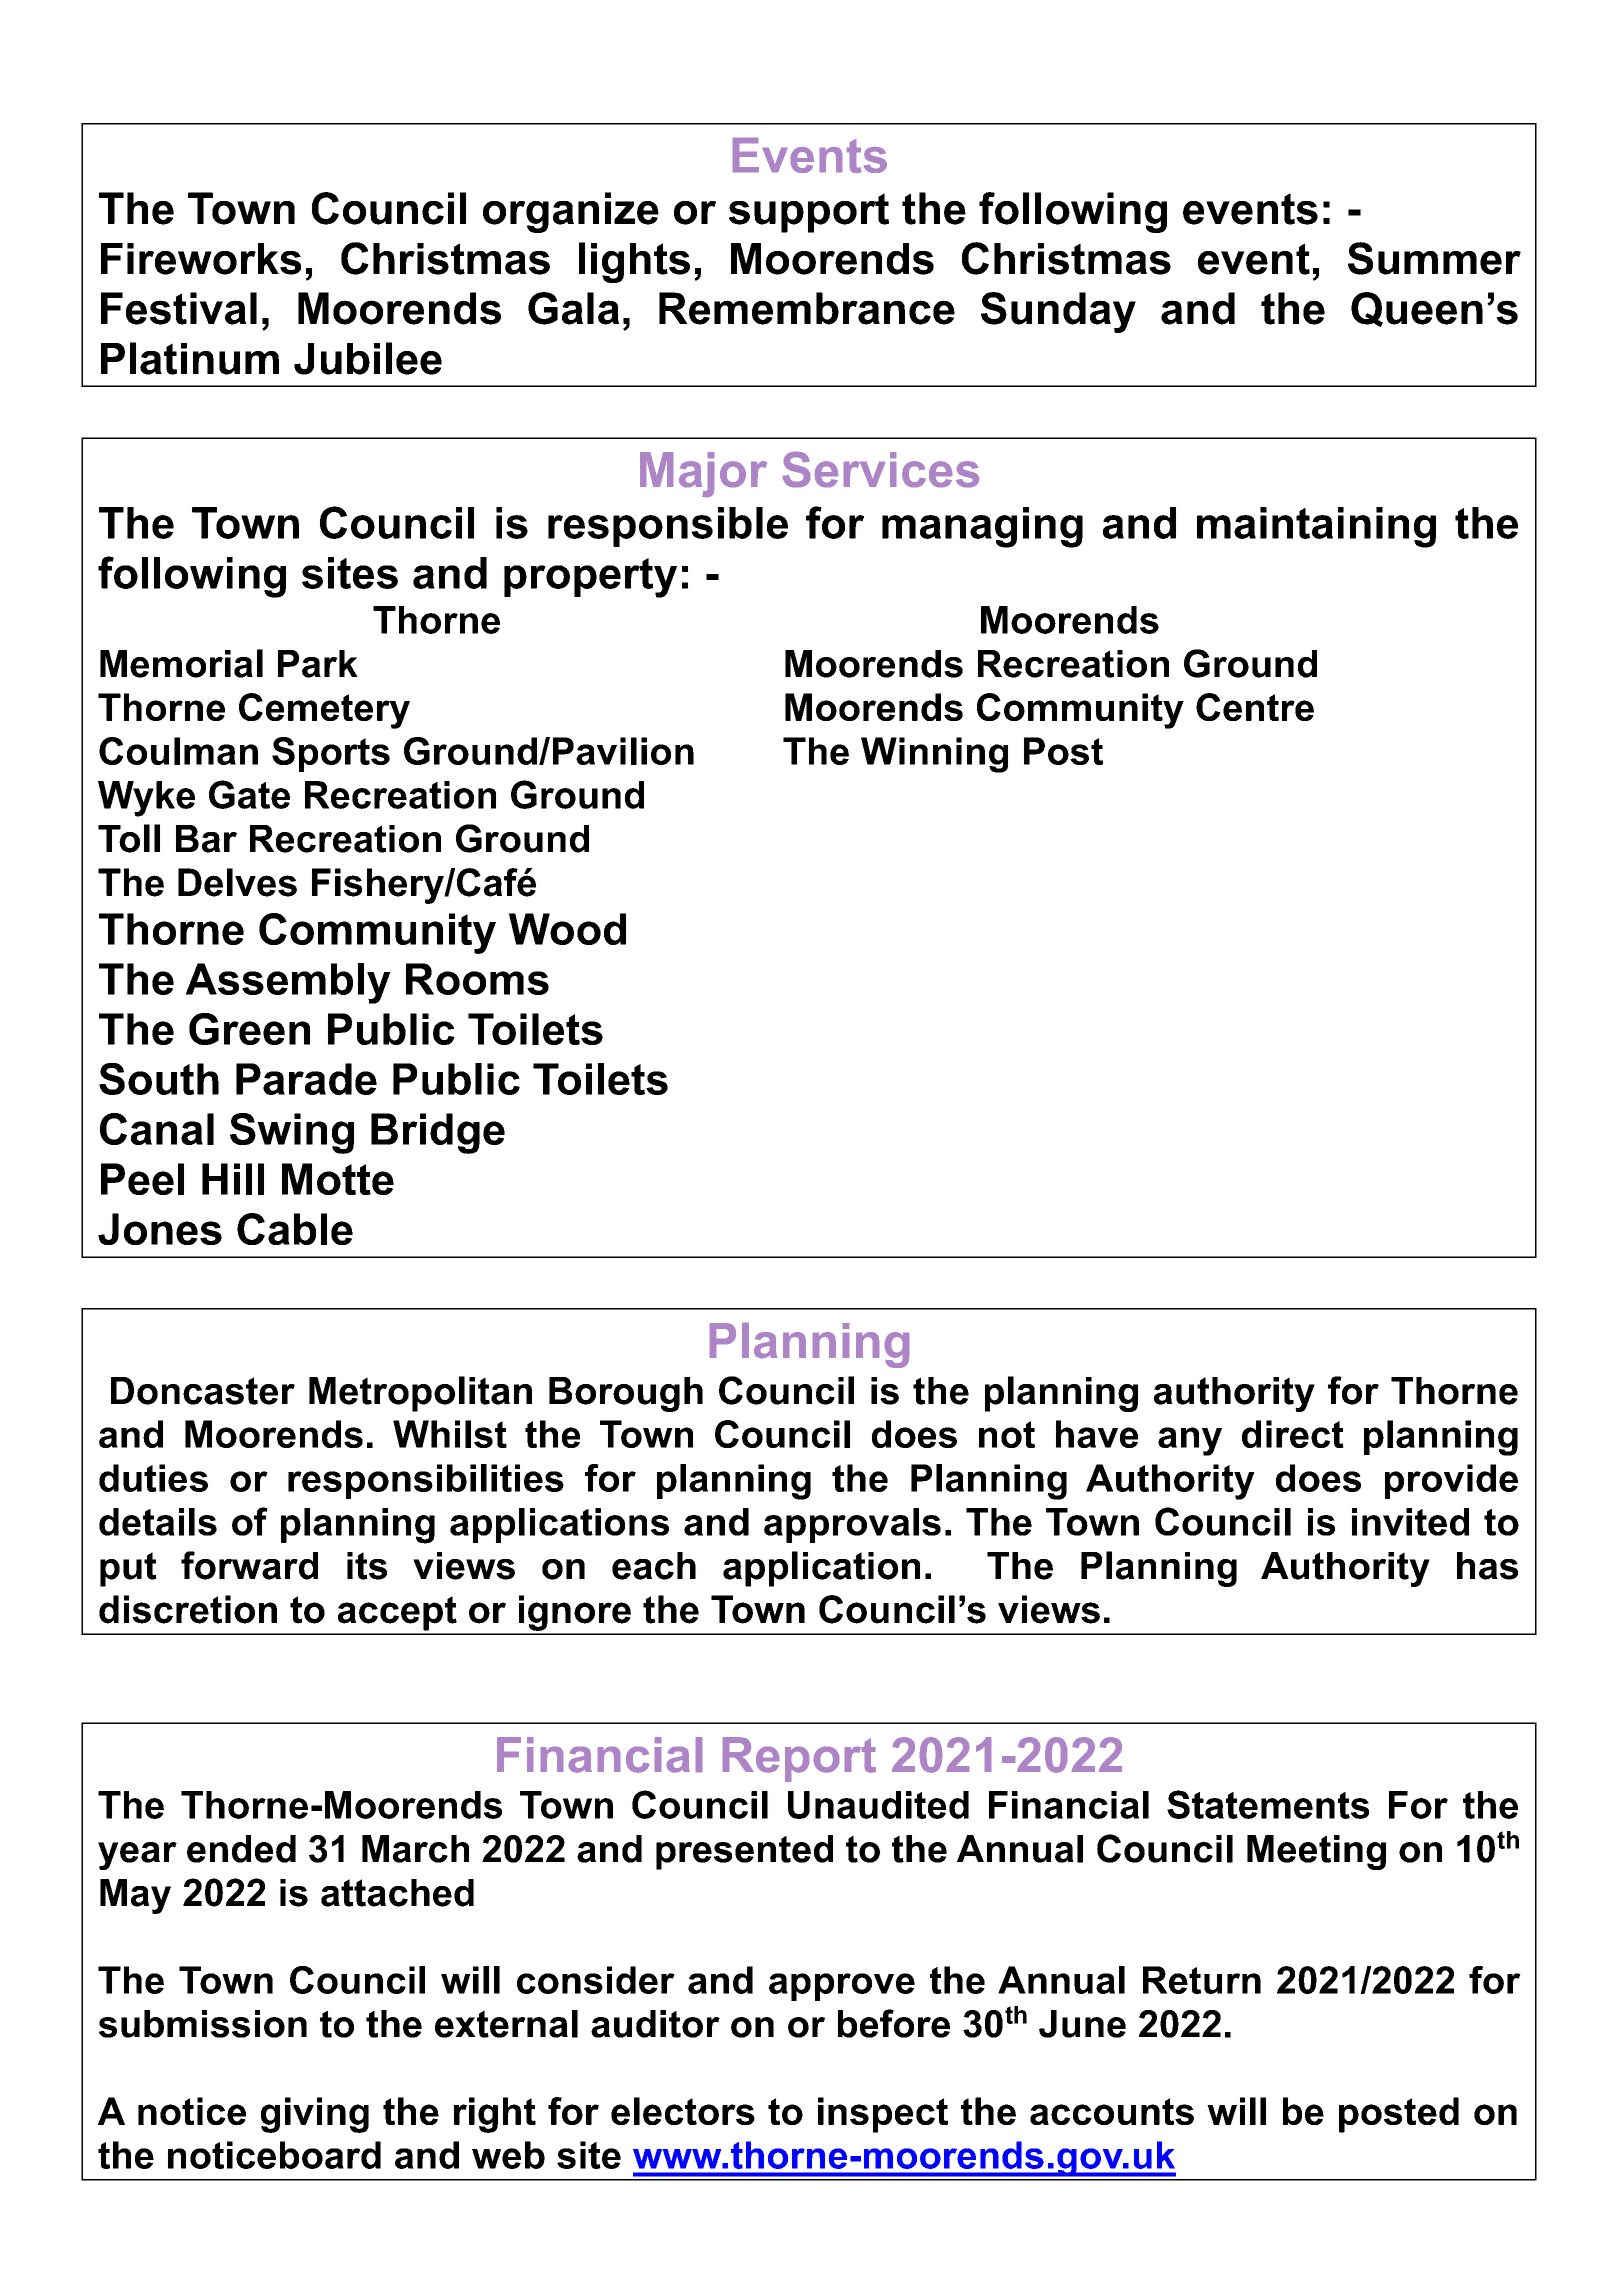 Image resolution: width=1618 pixels, height=2288 pixels. Describe the element at coordinates (852, 1525) in the screenshot. I see `approvals` at that location.
